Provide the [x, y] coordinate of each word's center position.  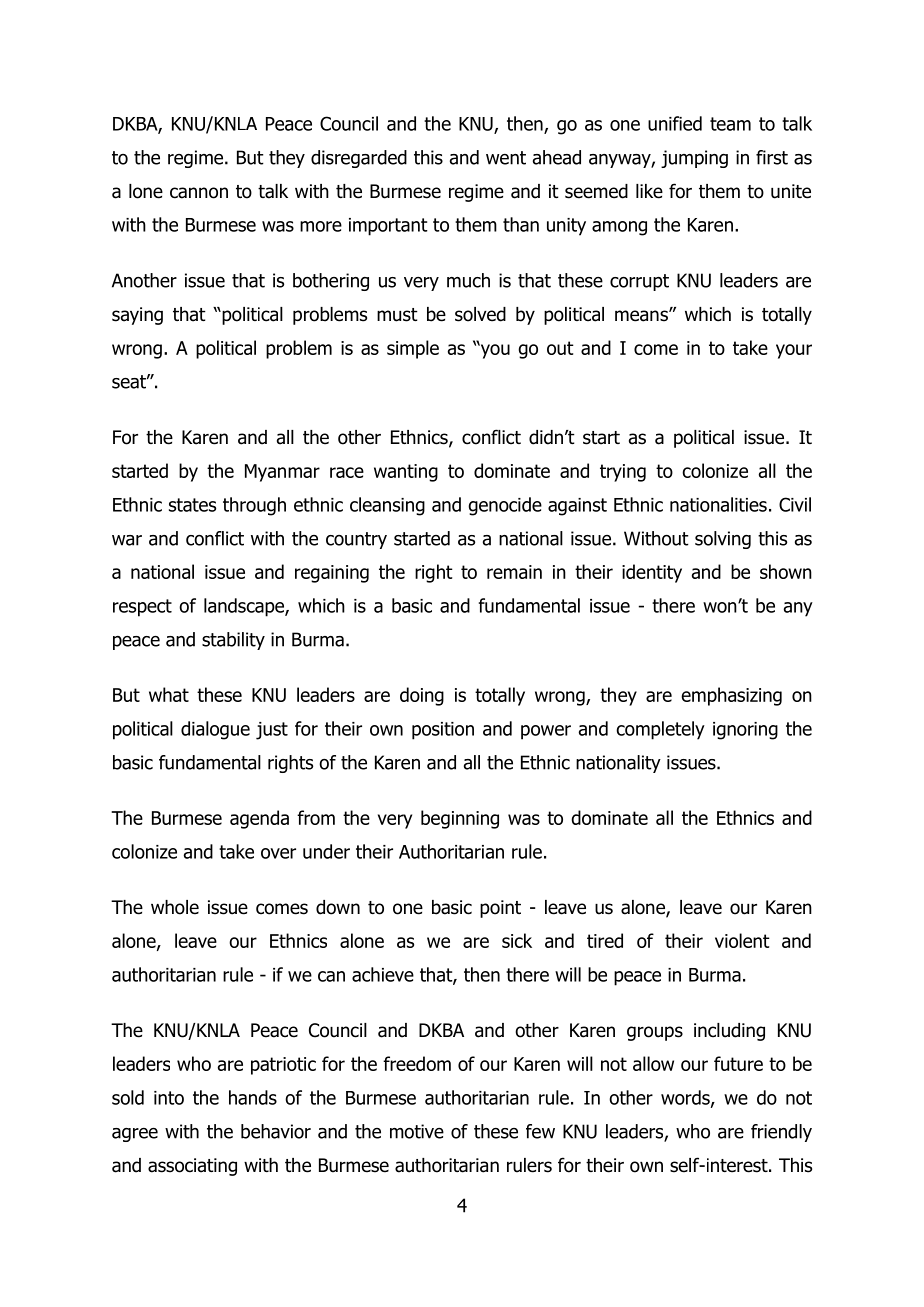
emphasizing [731, 696]
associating [192, 1167]
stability [233, 641]
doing [422, 696]
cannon [199, 193]
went [506, 158]
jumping [694, 159]
